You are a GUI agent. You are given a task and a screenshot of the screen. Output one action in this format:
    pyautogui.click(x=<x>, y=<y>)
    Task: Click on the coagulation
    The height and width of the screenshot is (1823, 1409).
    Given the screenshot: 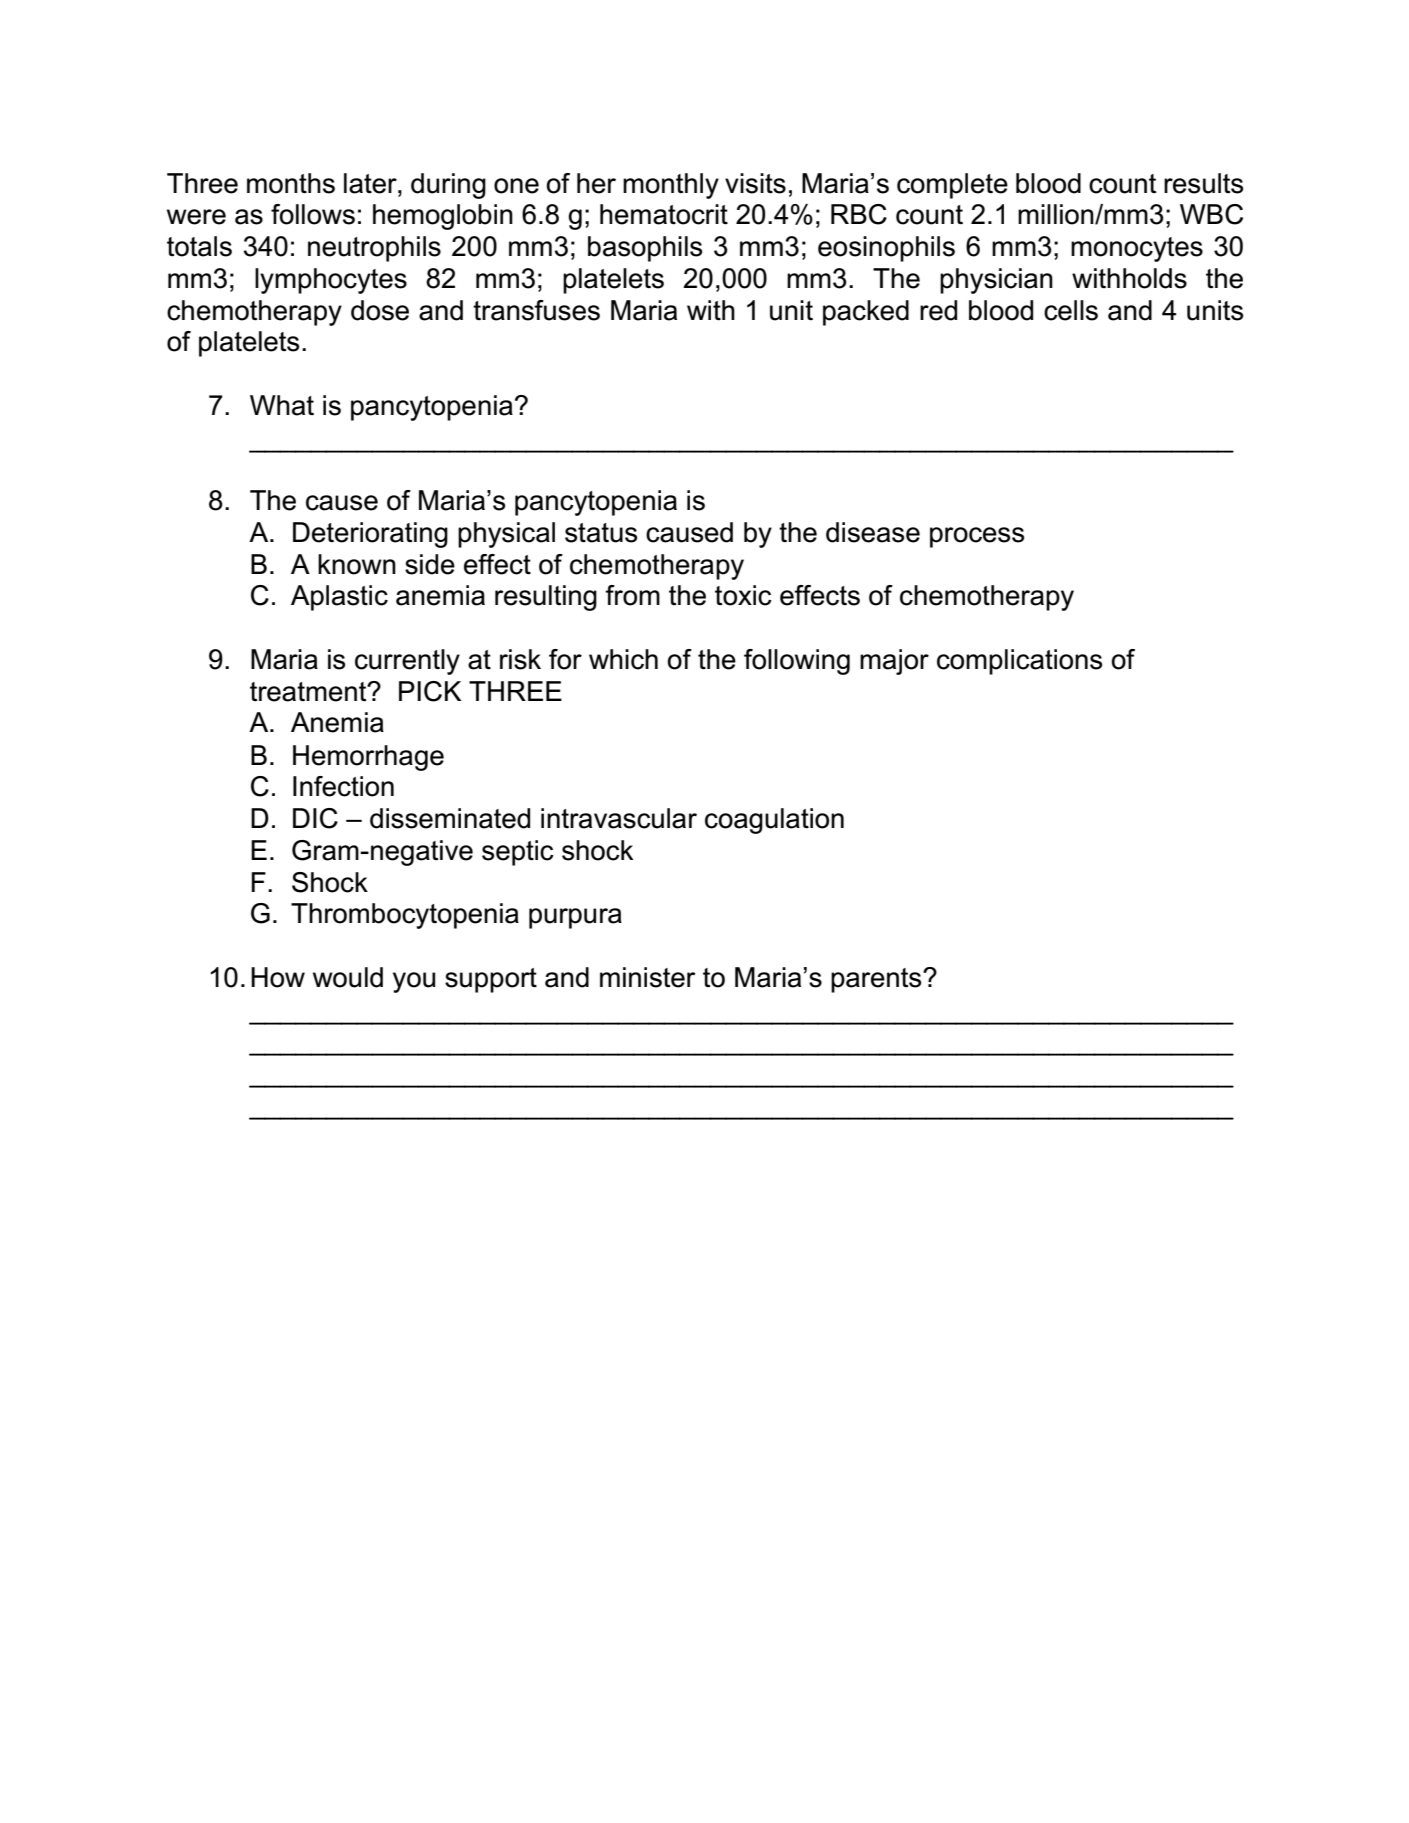 What is the action you would take?
    pyautogui.click(x=774, y=821)
